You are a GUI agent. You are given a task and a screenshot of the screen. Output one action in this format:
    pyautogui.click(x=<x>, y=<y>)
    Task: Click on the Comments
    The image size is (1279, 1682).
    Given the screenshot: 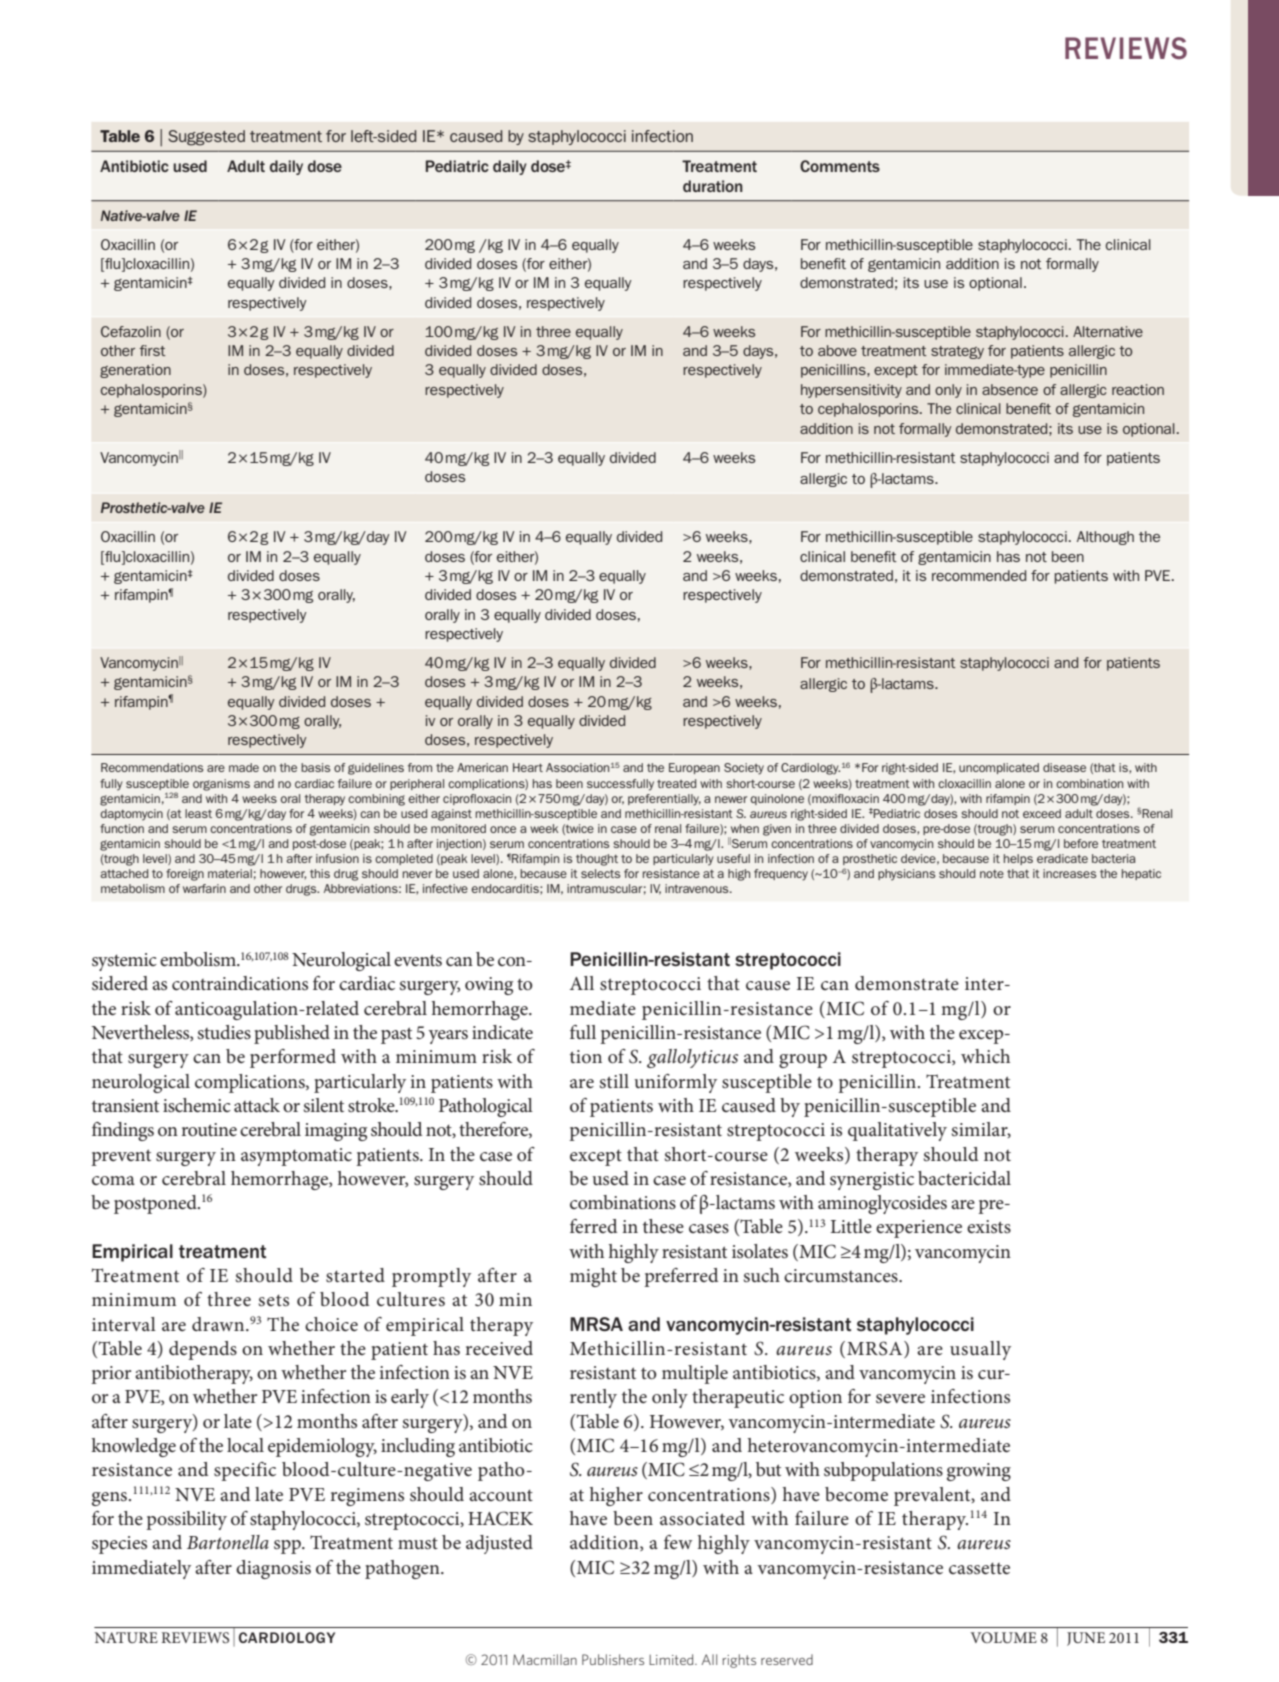 What is the action you would take?
    pyautogui.click(x=840, y=166)
